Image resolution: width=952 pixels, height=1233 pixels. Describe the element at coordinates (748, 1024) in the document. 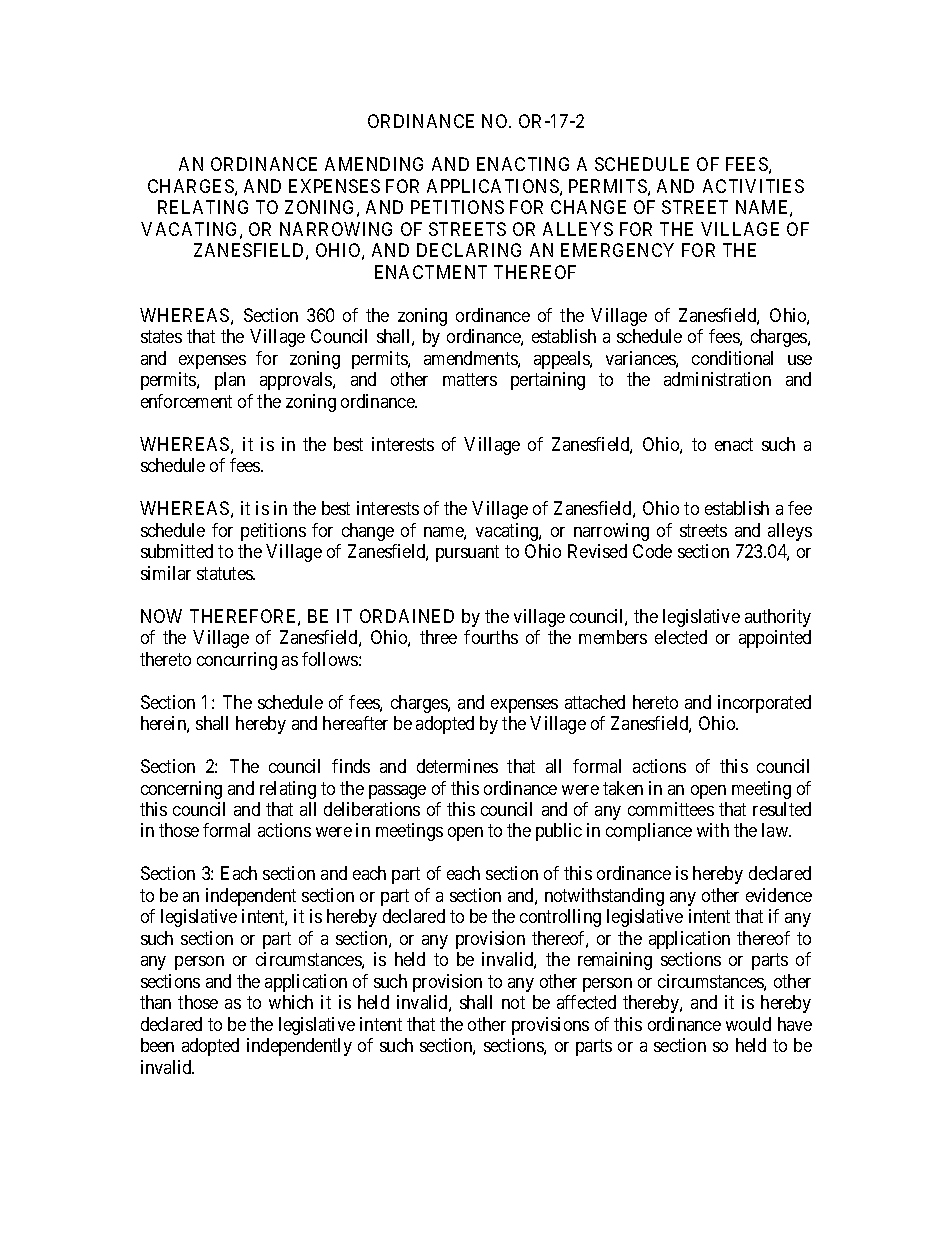

I see `would` at that location.
